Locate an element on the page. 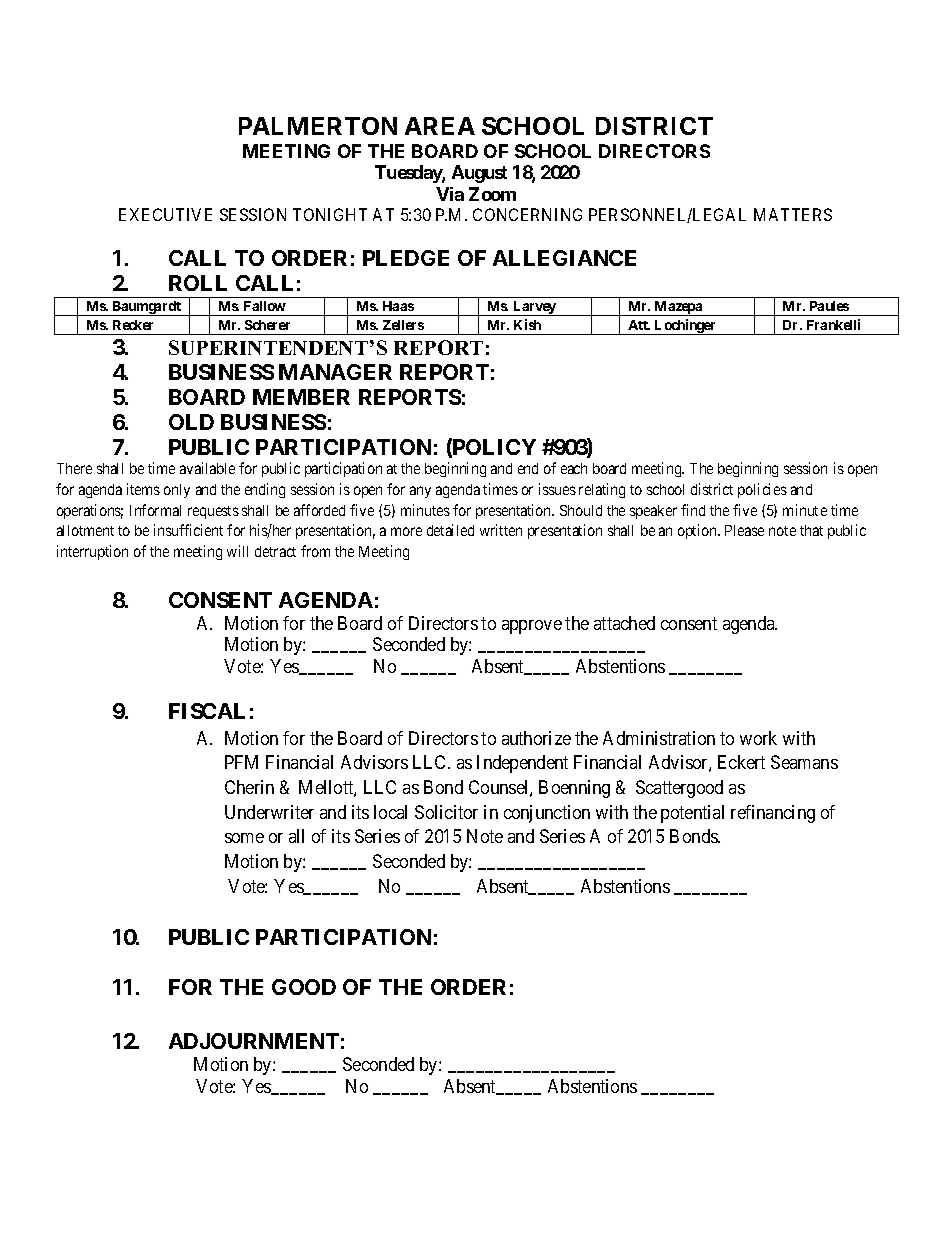  potential is located at coordinates (692, 814).
